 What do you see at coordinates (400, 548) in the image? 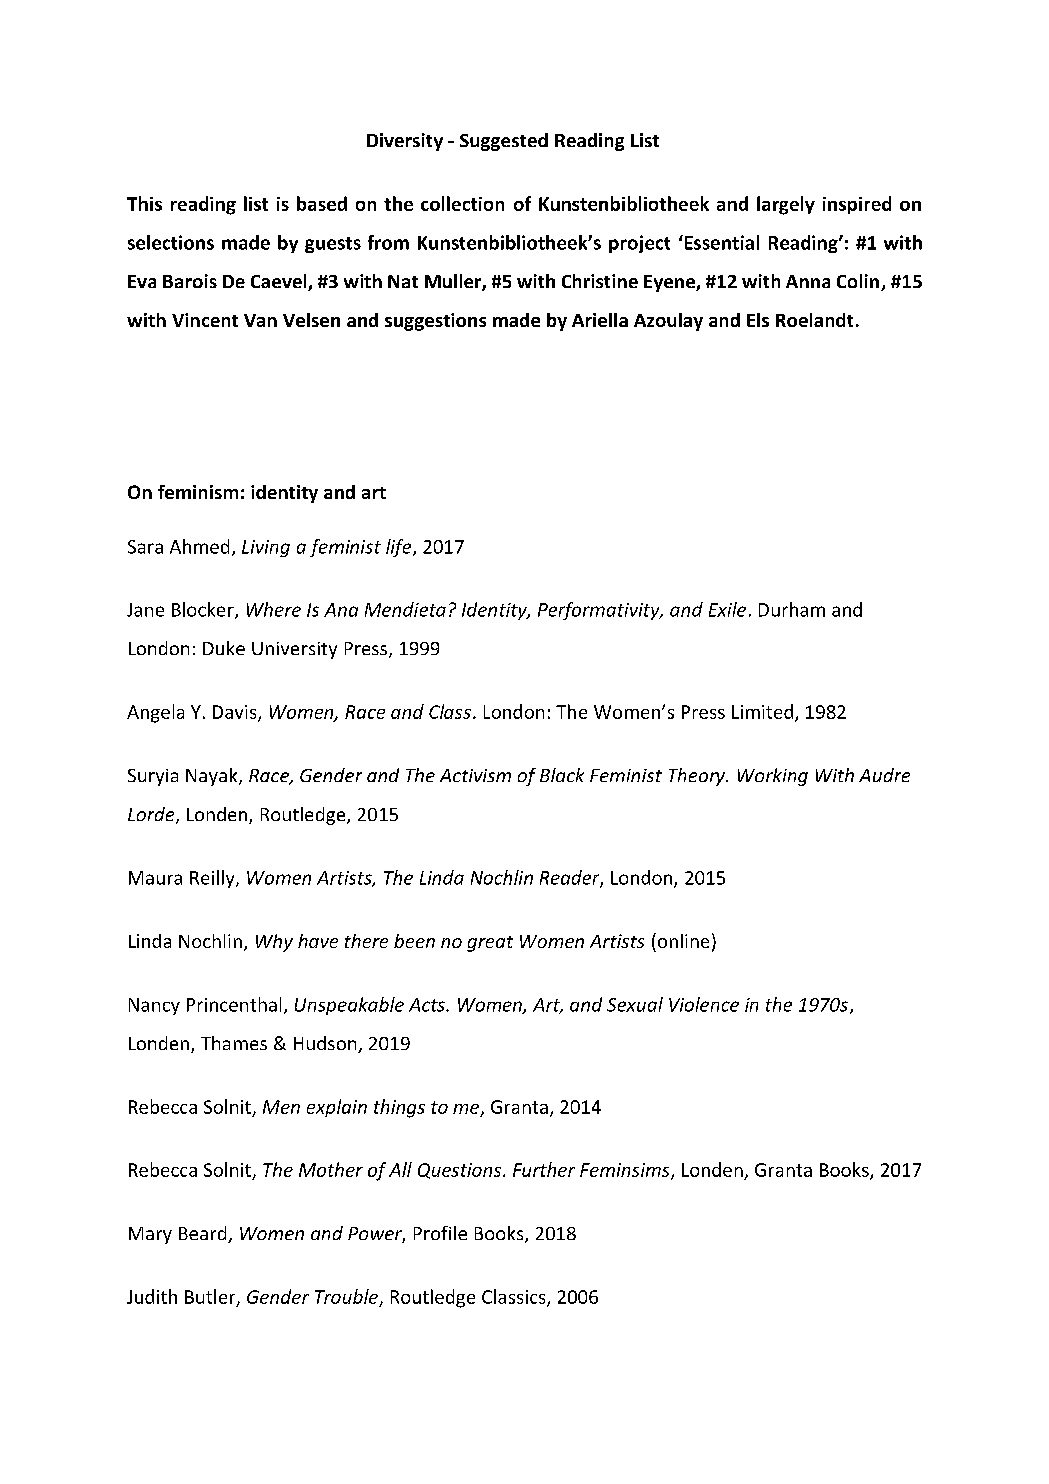
I see `life` at bounding box center [400, 548].
